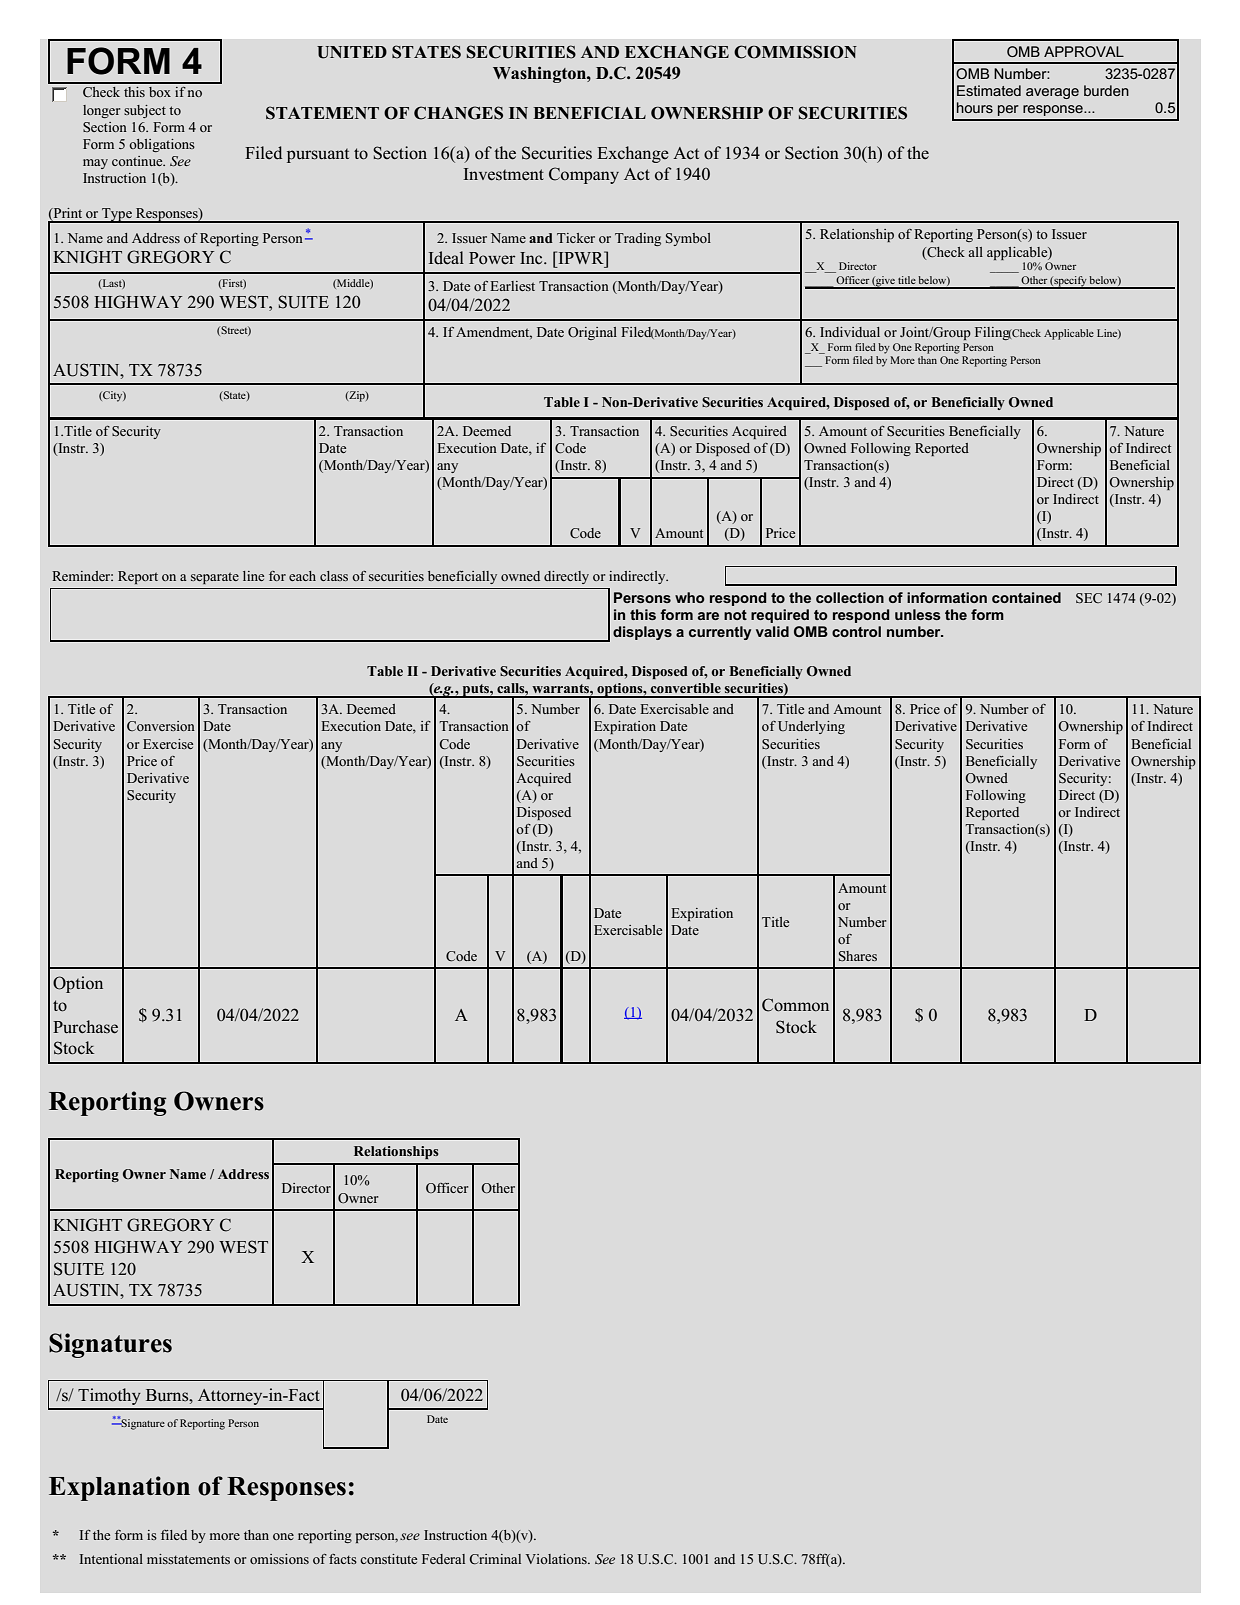  I want to click on omissions, so click(279, 1559).
